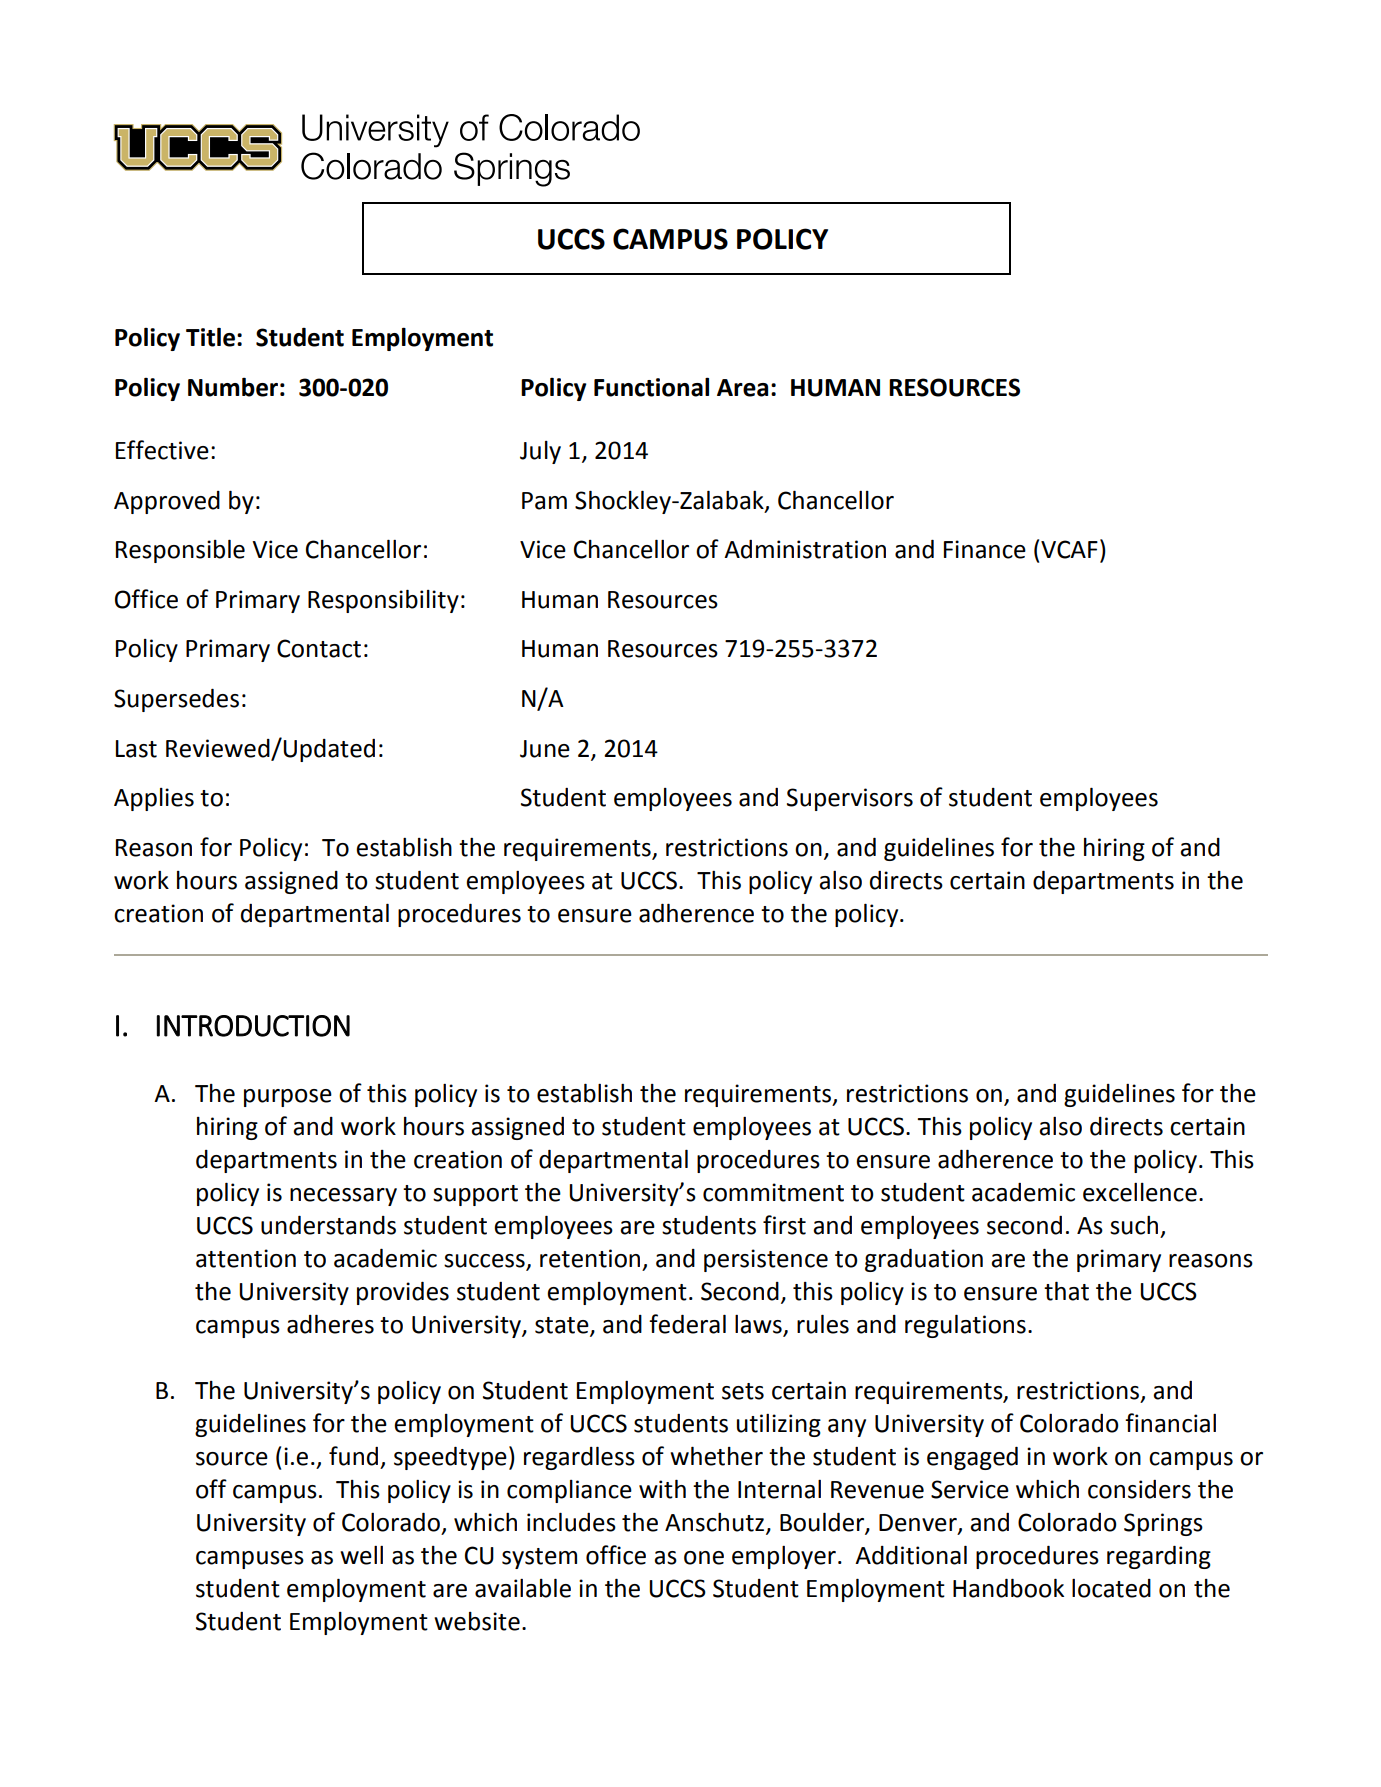 The height and width of the screenshot is (1787, 1381). I want to click on Administration, so click(805, 549).
